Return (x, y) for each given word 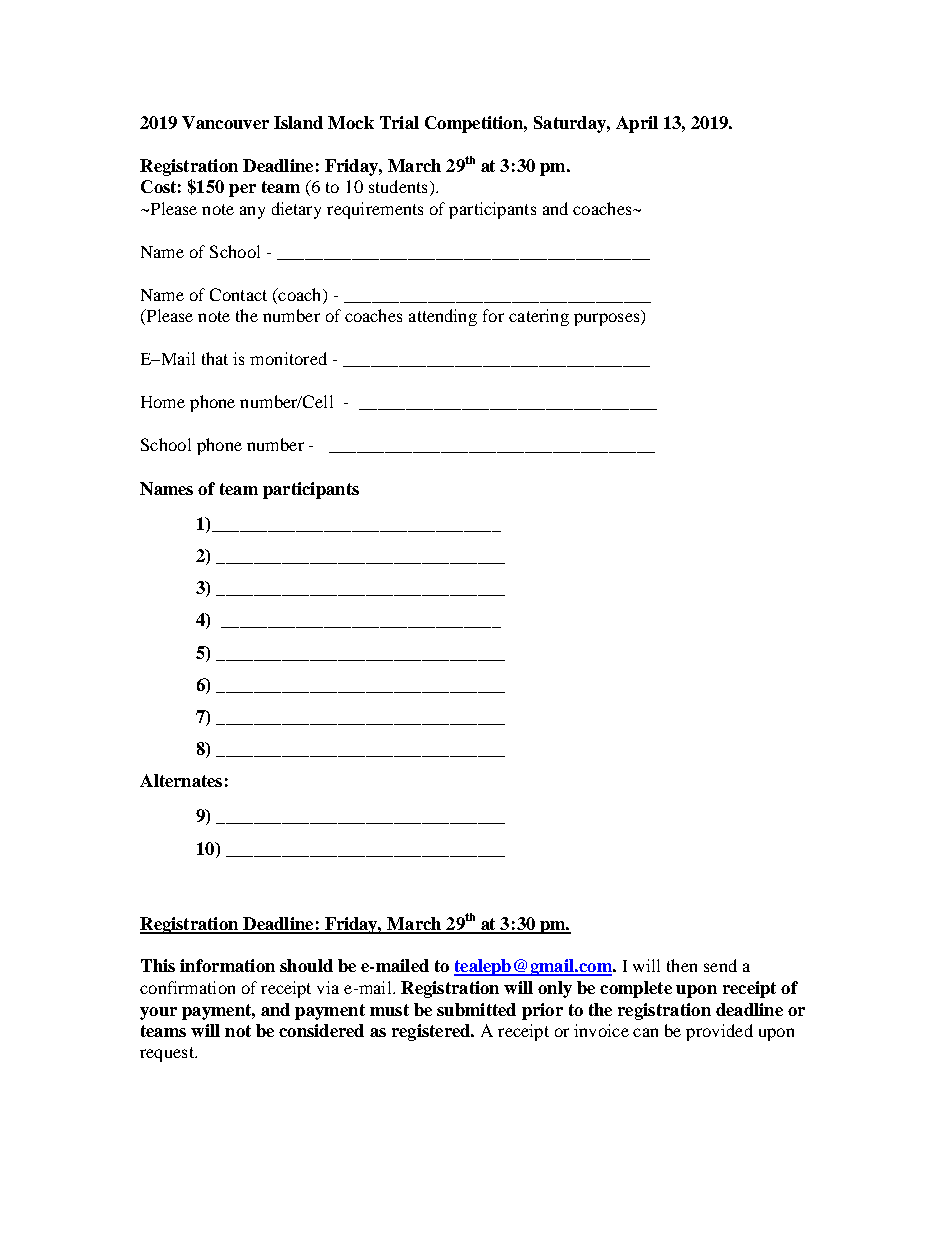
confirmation (187, 987)
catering (539, 317)
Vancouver (225, 122)
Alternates (181, 780)
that (215, 358)
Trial (399, 122)
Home (163, 402)
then (682, 965)
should (306, 965)
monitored (288, 358)
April (637, 124)
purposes (608, 319)
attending (443, 317)
